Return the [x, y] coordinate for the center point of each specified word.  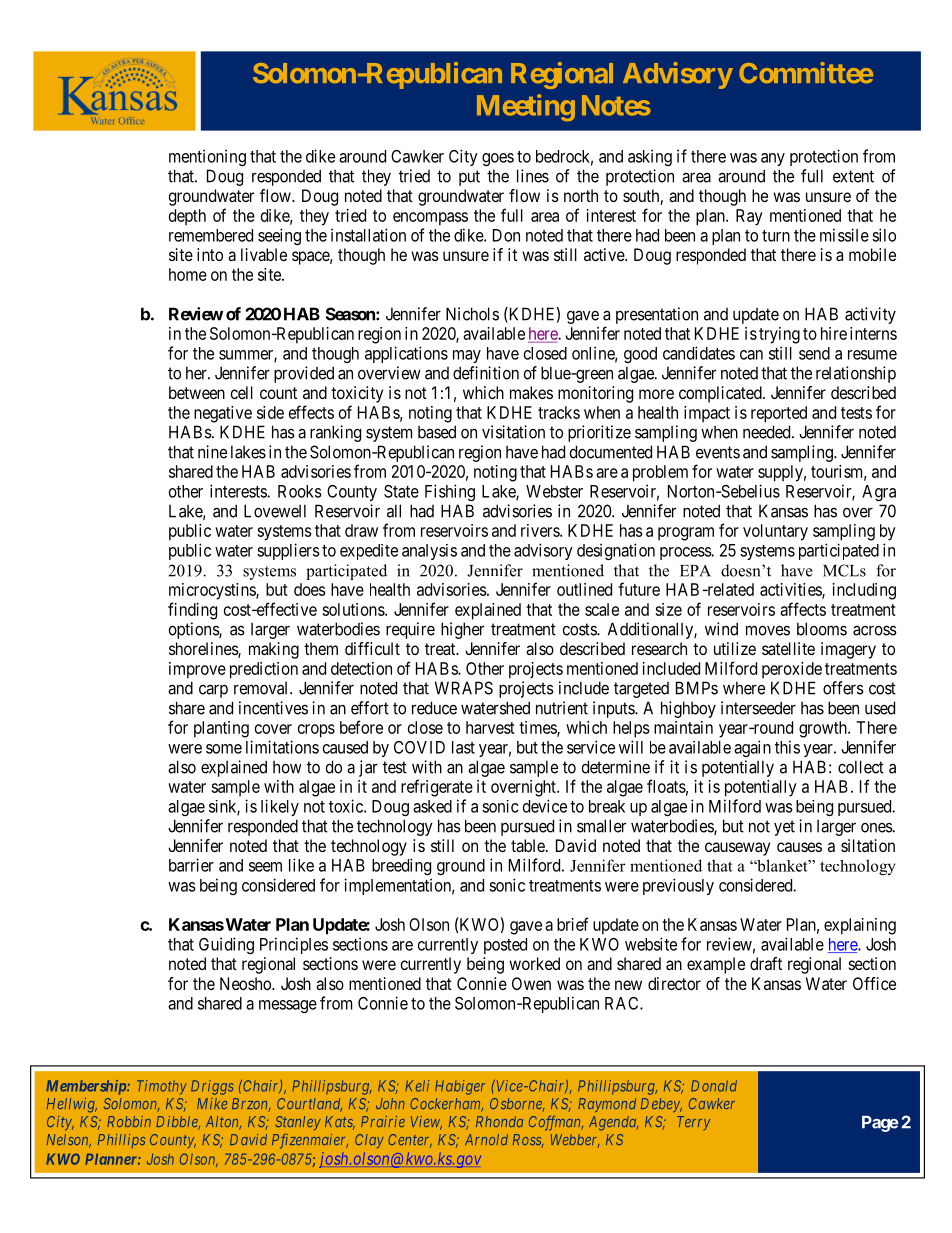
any [773, 159]
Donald [714, 1086]
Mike [212, 1103]
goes [498, 159]
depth [187, 217]
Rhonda [499, 1121]
